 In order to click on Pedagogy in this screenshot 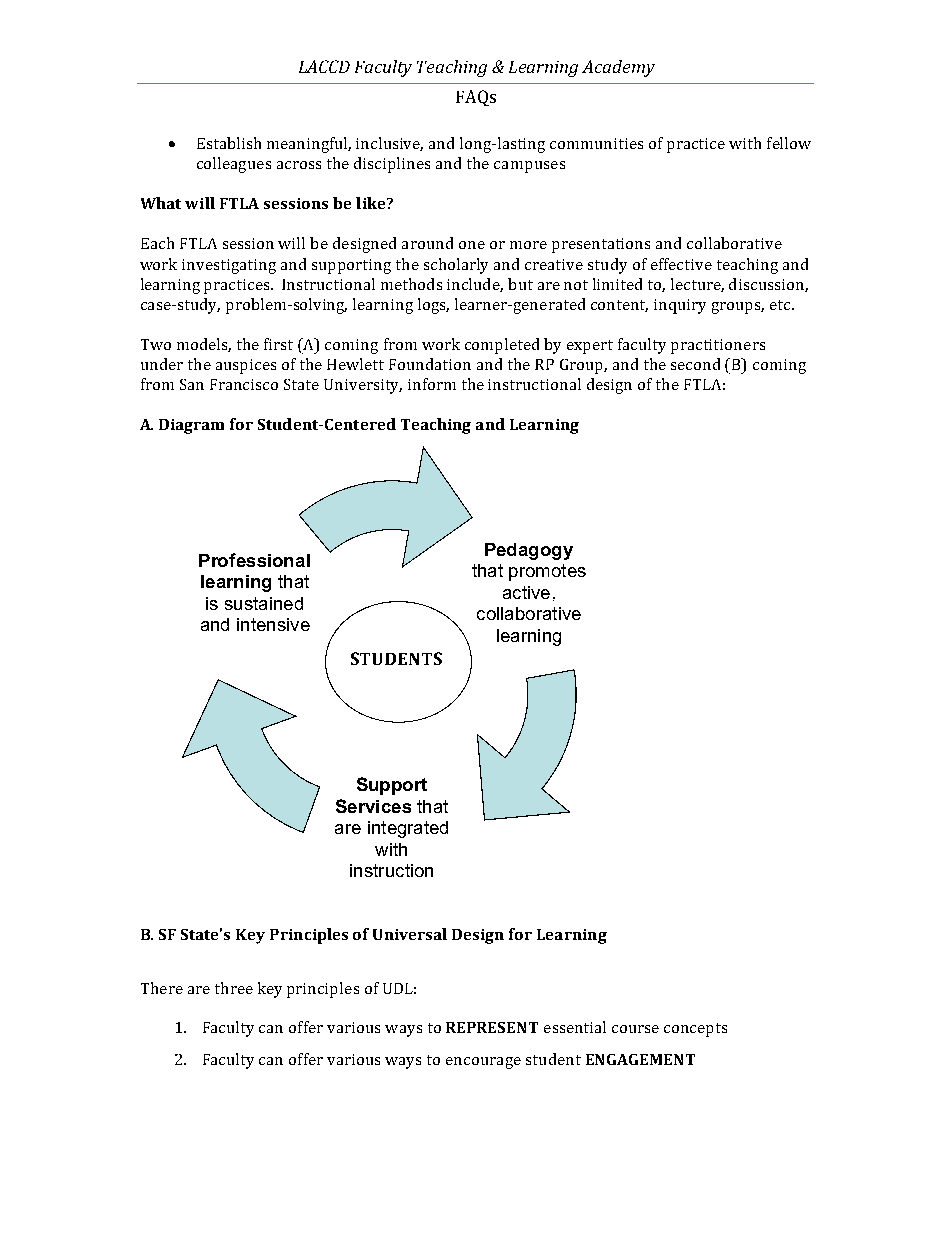, I will do `click(529, 551)`.
